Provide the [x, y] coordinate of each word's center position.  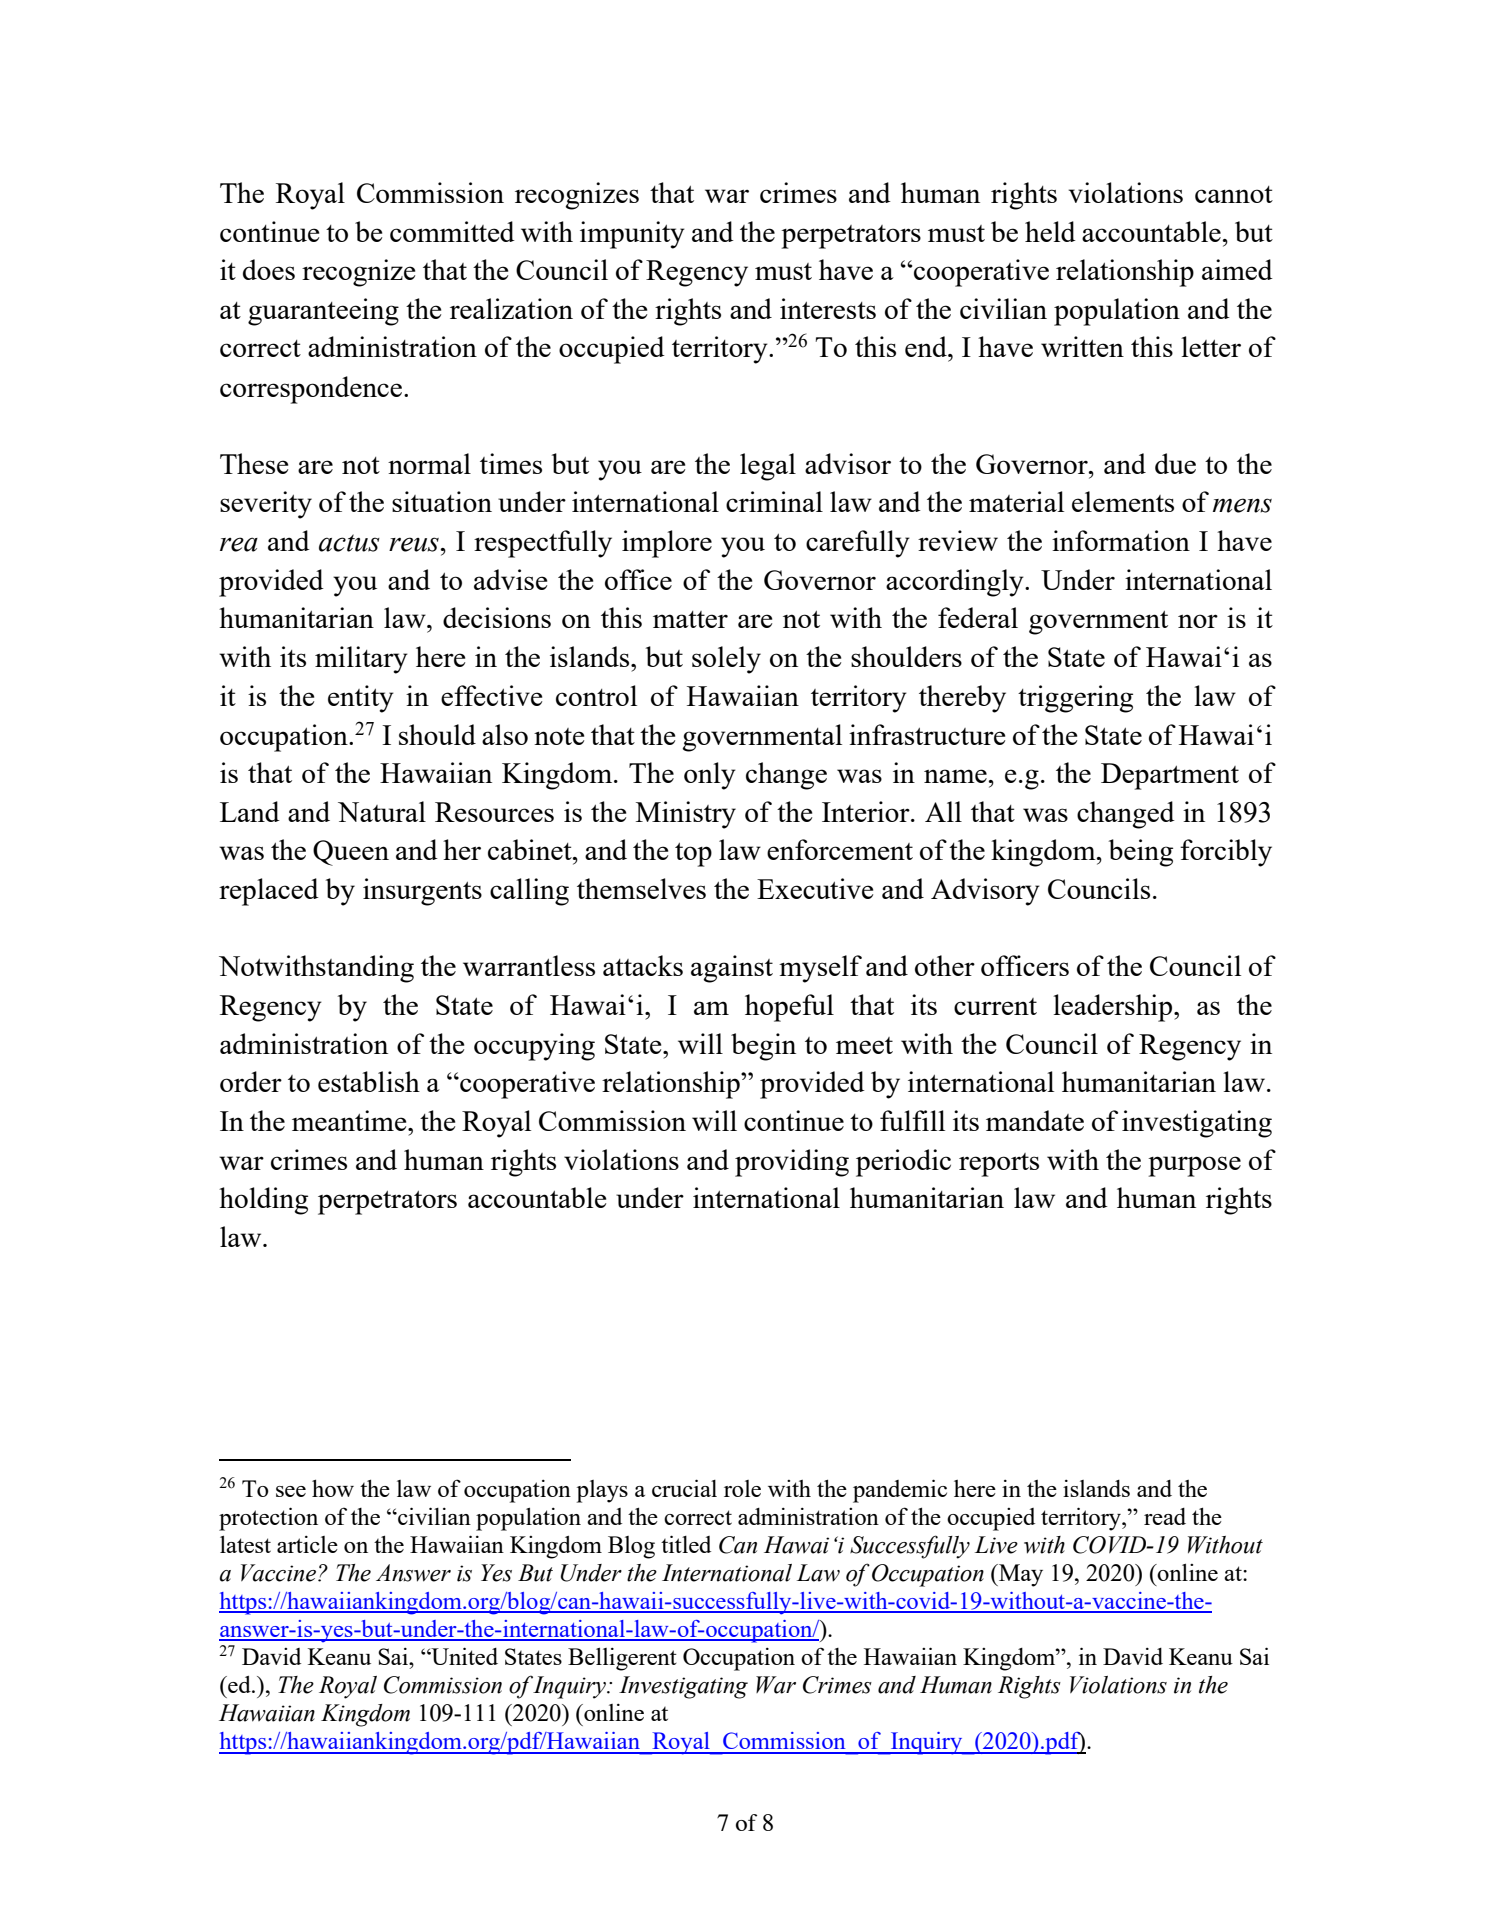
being [1141, 853]
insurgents [422, 892]
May [1020, 1575]
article [307, 1544]
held [1050, 231]
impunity [632, 235]
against [732, 969]
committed [452, 231]
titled [686, 1544]
